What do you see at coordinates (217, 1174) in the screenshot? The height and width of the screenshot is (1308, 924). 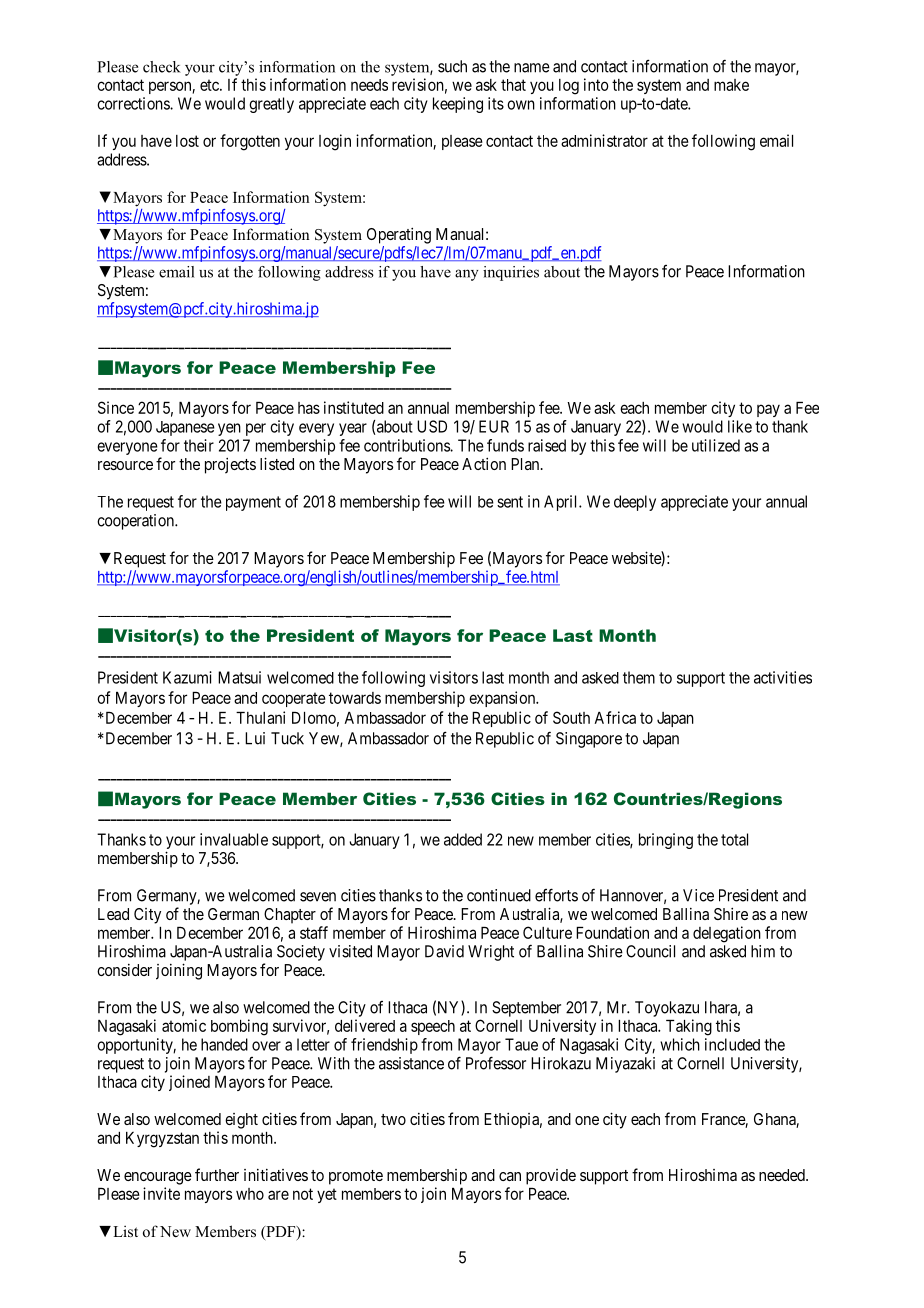 I see `further` at bounding box center [217, 1174].
